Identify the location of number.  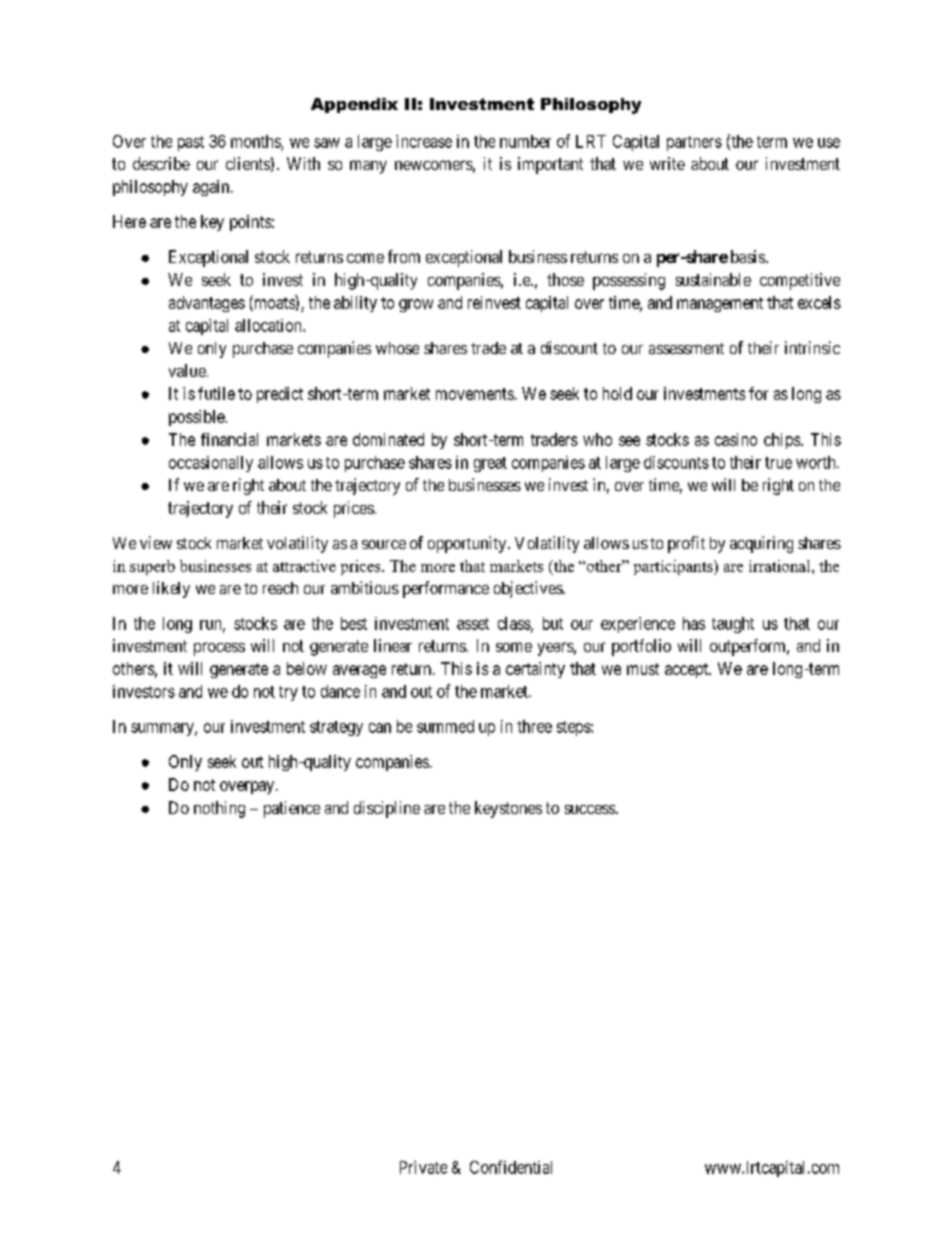
(525, 141).
